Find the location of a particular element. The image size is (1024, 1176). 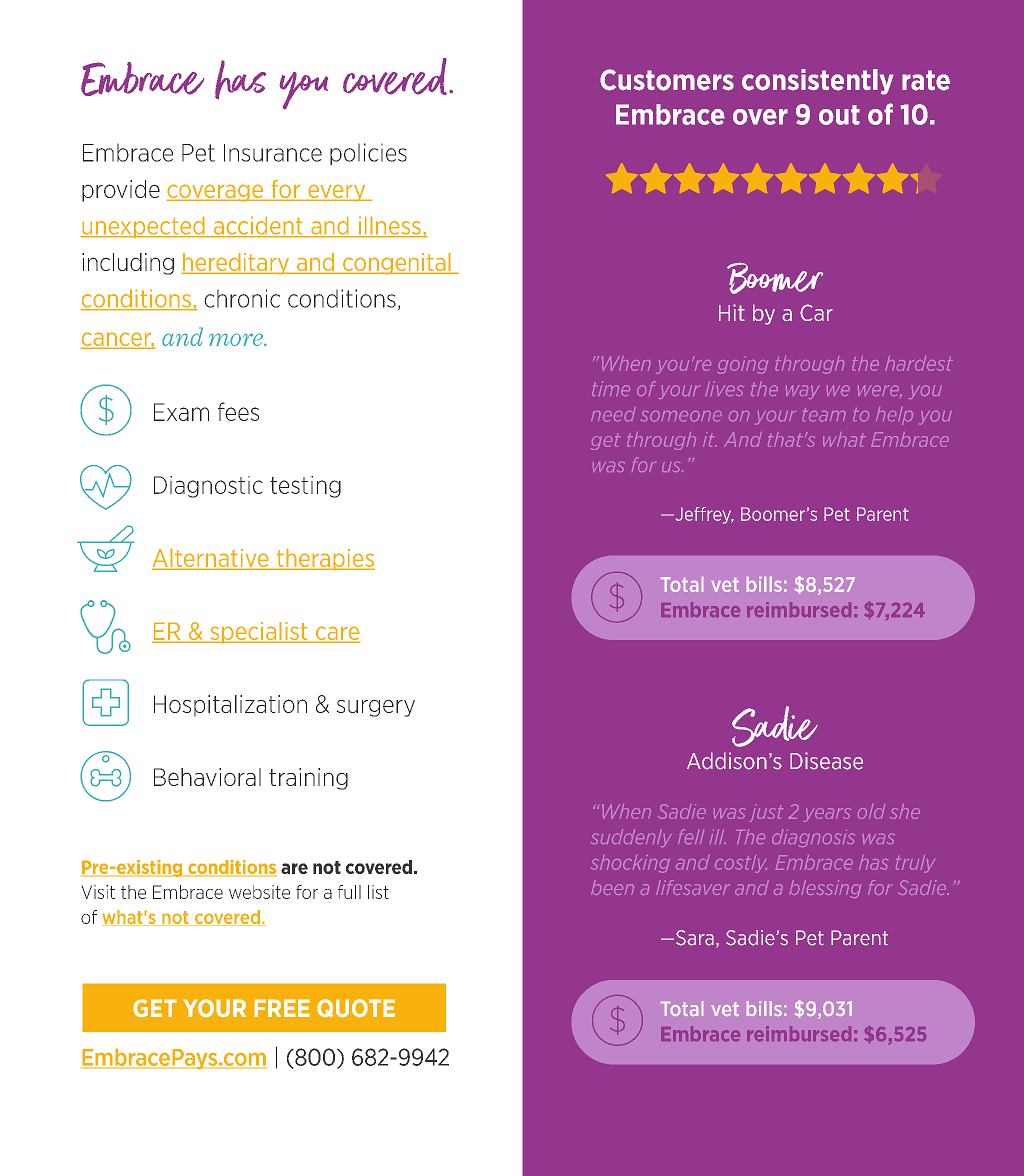

Disease is located at coordinates (826, 761).
